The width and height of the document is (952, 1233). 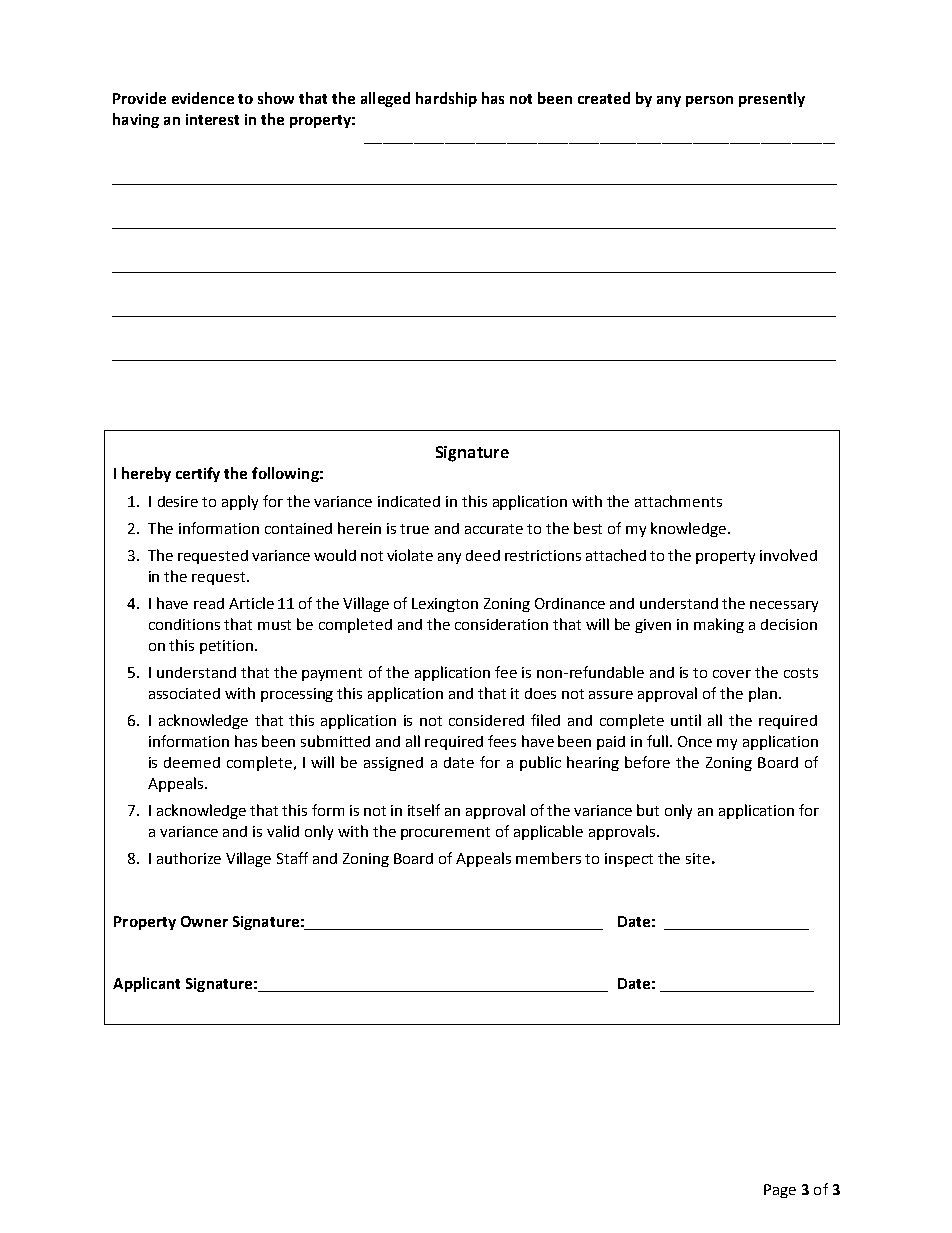 What do you see at coordinates (446, 99) in the document?
I see `hardship` at bounding box center [446, 99].
